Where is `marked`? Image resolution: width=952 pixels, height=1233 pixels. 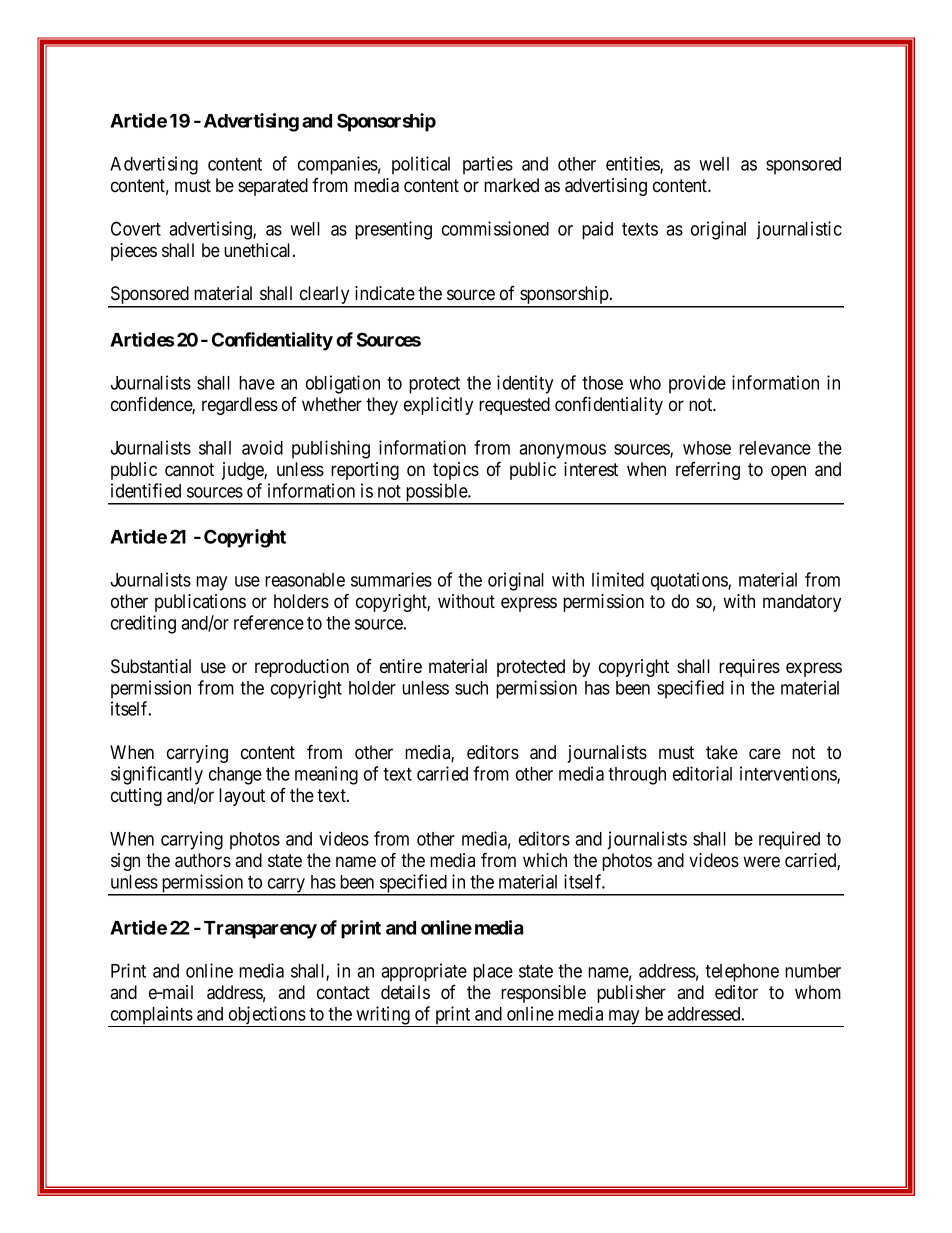
marked is located at coordinates (511, 185).
